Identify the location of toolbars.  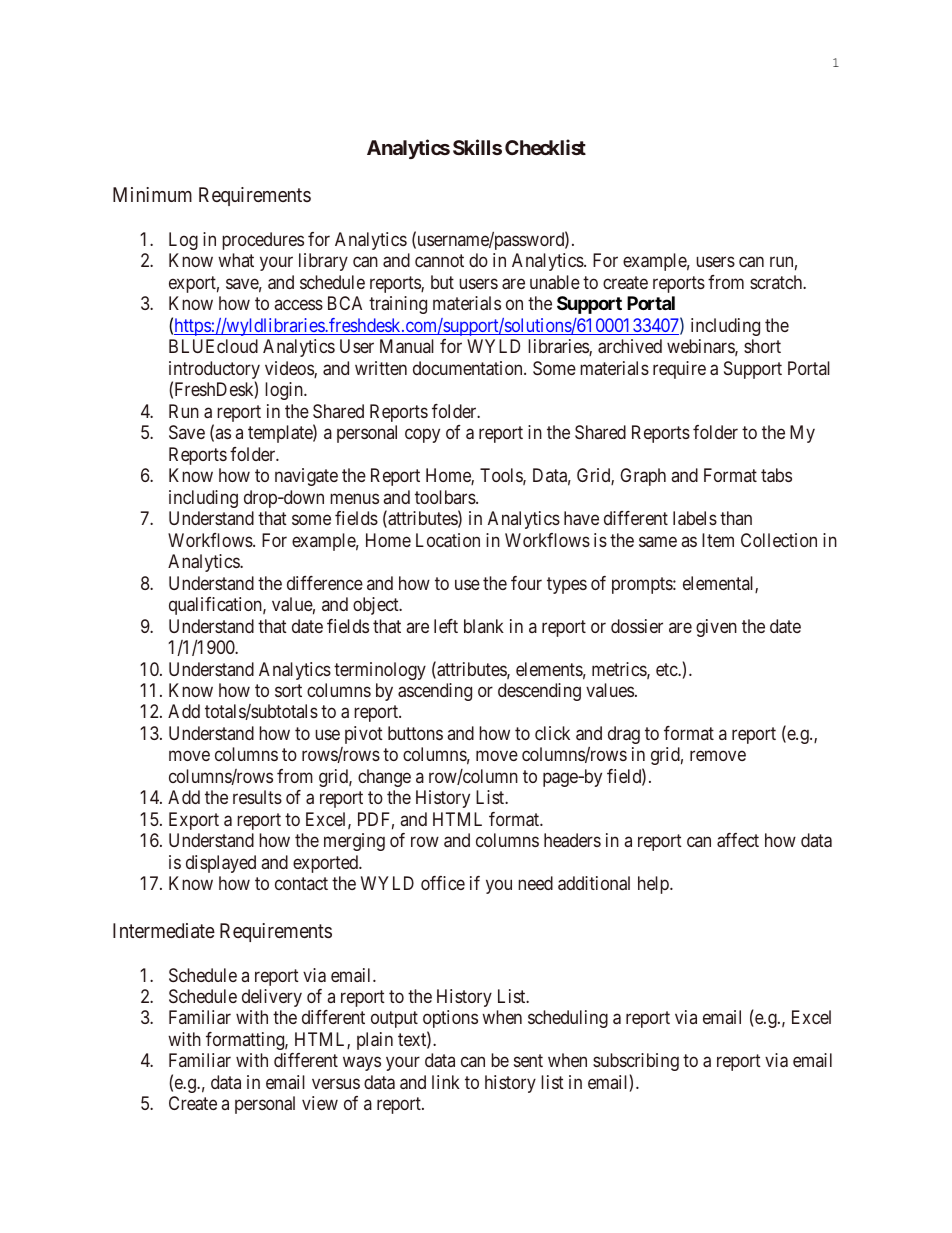
(446, 497).
